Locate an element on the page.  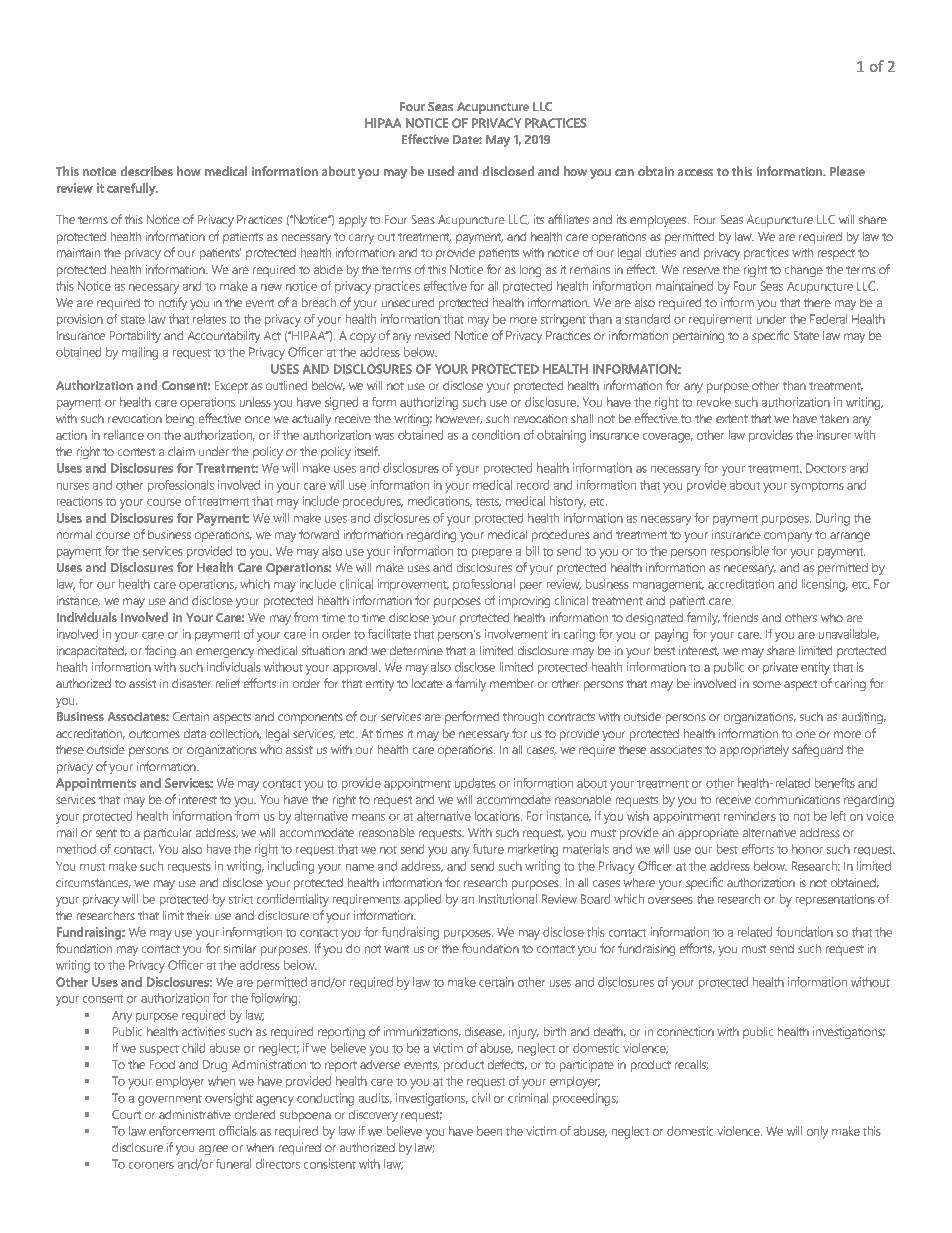
oversees is located at coordinates (670, 900).
